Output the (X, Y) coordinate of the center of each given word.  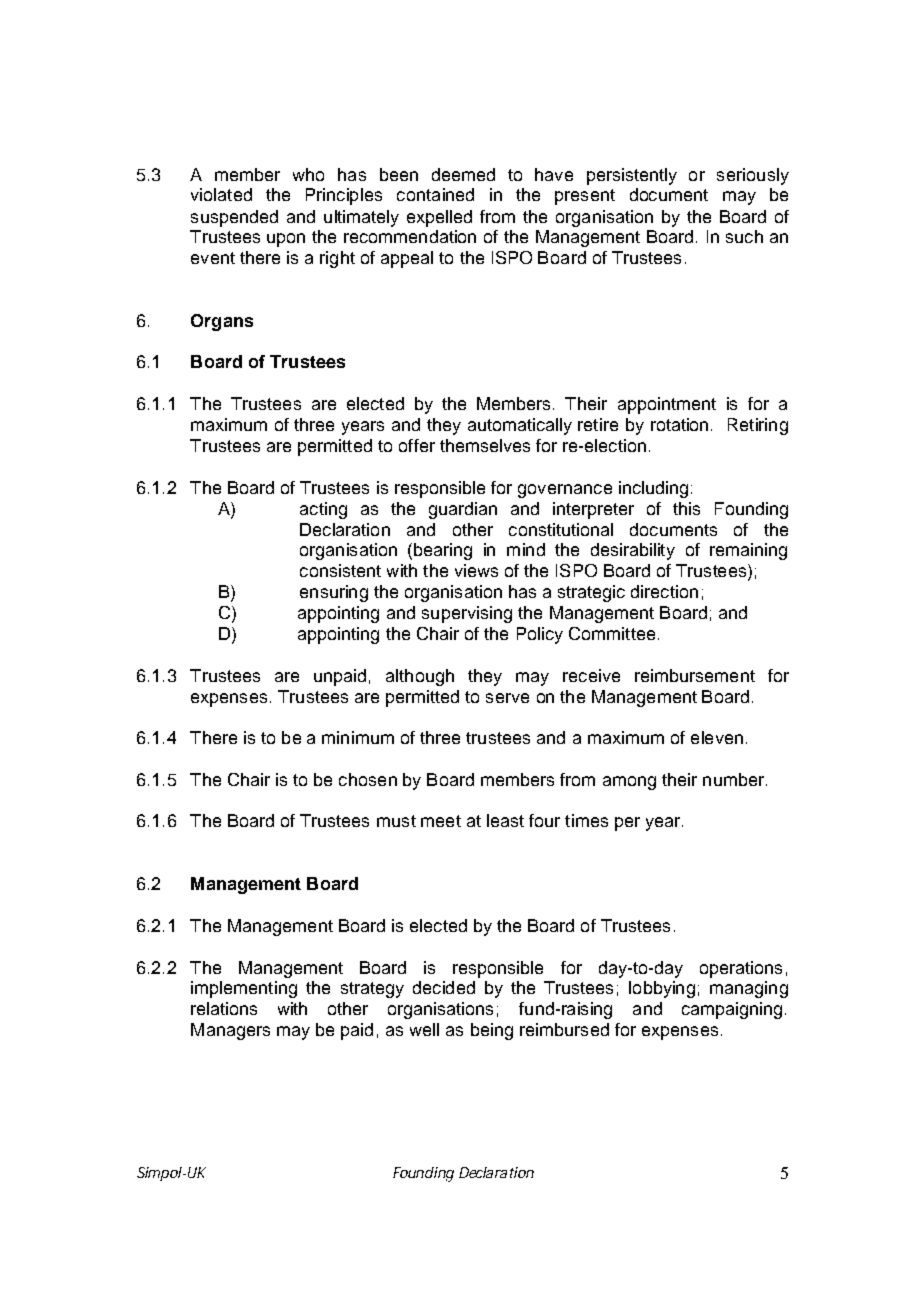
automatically (520, 426)
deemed (463, 174)
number (733, 779)
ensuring (334, 593)
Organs (222, 322)
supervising (467, 614)
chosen (368, 779)
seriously (753, 176)
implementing (244, 989)
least (505, 820)
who (308, 174)
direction (664, 591)
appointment (667, 405)
